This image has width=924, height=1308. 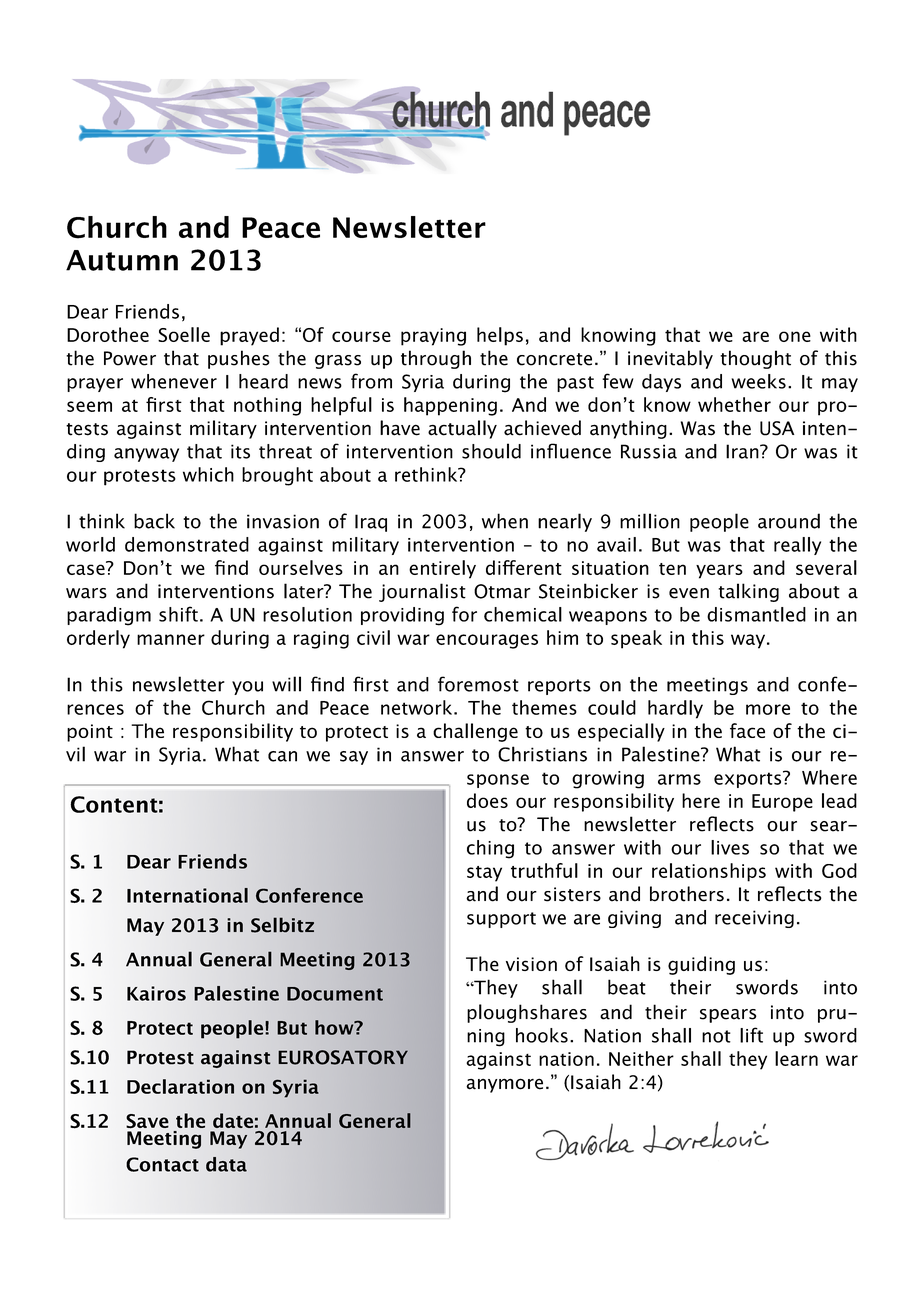 What do you see at coordinates (796, 1058) in the image?
I see `learn` at bounding box center [796, 1058].
